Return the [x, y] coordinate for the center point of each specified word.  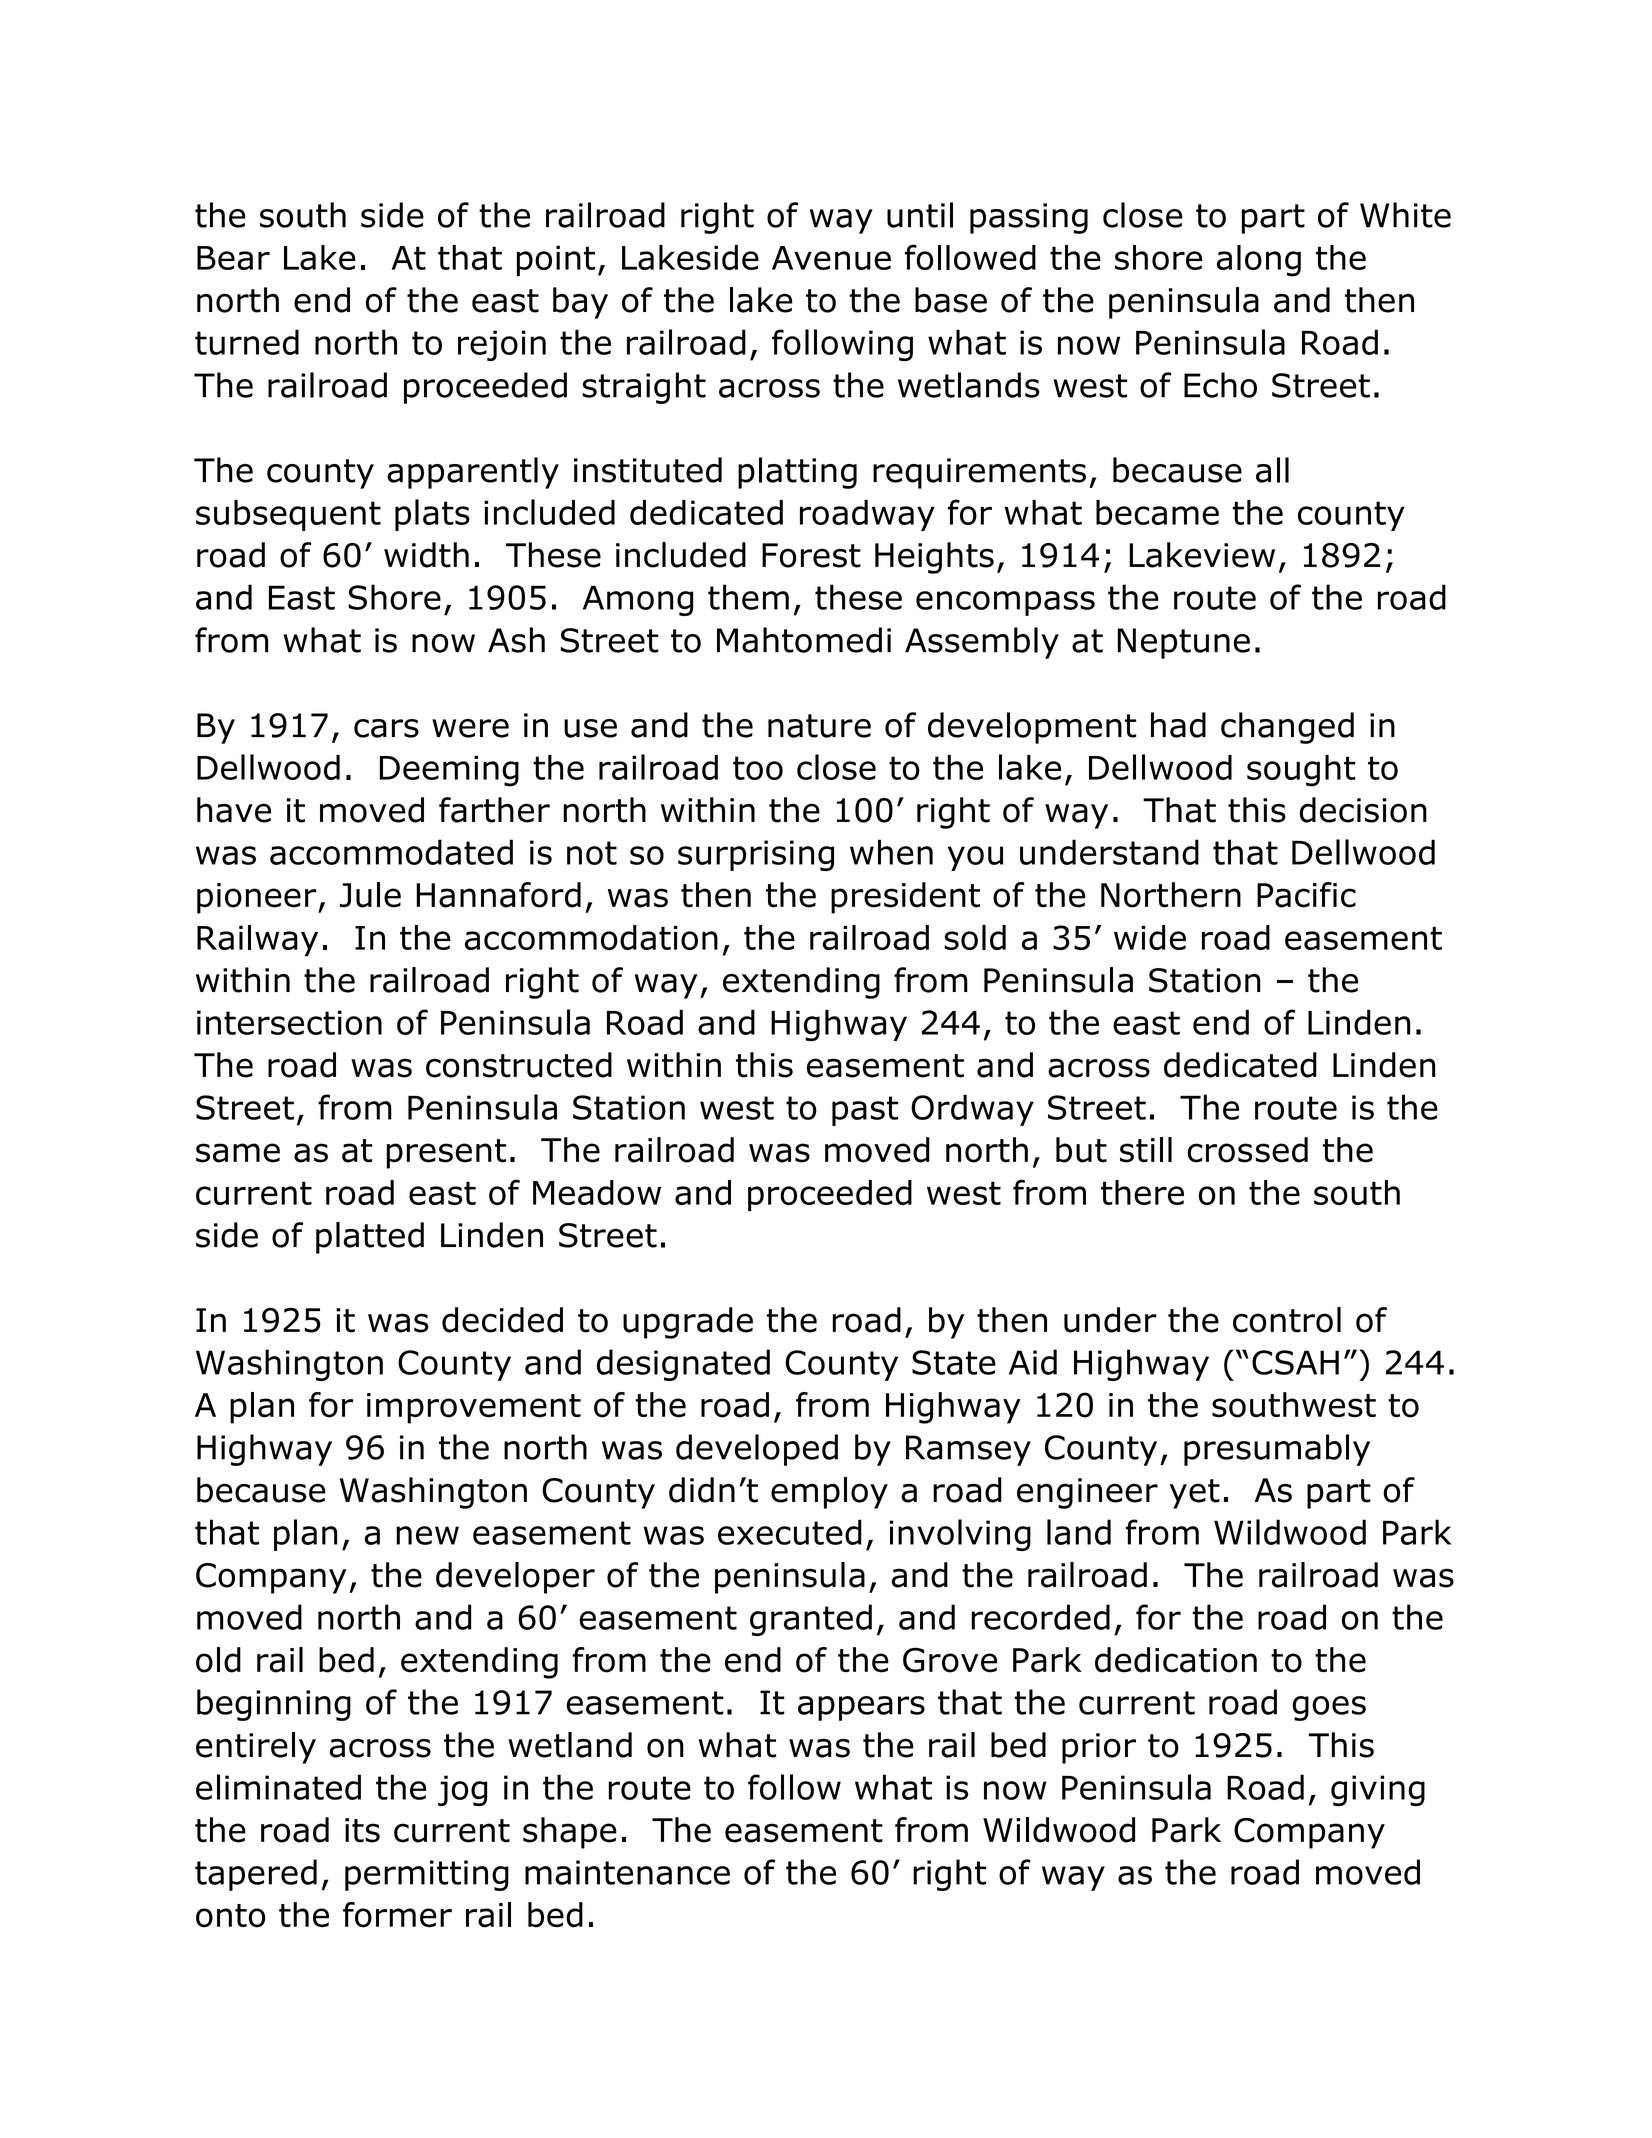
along [1259, 261]
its [362, 1830]
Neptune [1183, 643]
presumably [1277, 1450]
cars [386, 728]
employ [829, 1493]
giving [1378, 1790]
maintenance [627, 1872]
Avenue [831, 258]
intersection [289, 1022]
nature [819, 726]
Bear [233, 258]
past [865, 1111]
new [427, 1535]
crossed [1247, 1150]
